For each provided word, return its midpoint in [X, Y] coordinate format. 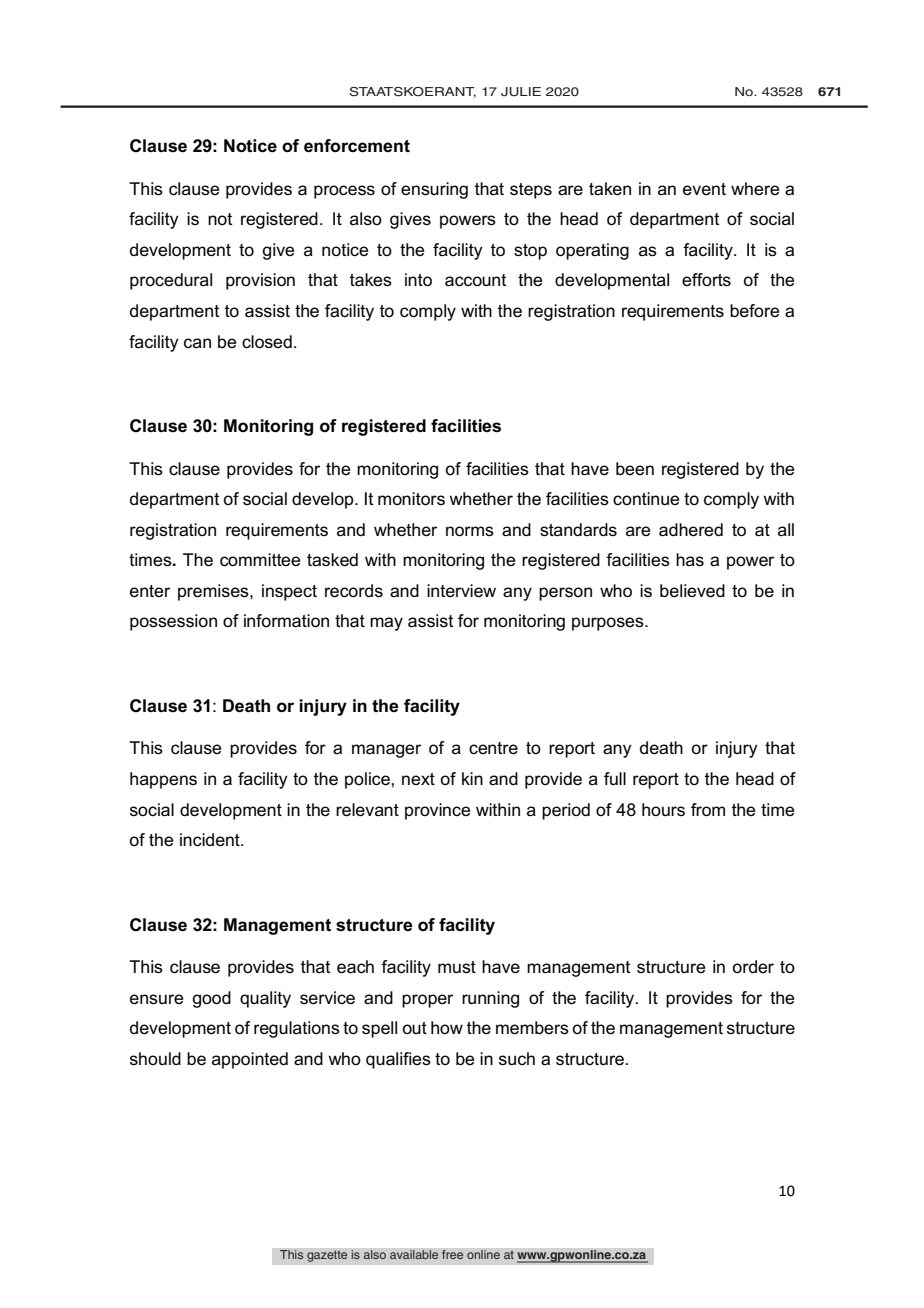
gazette [327, 1256]
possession [173, 622]
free [453, 1255]
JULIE [521, 92]
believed [692, 591]
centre [493, 748]
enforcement [357, 146]
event [704, 189]
